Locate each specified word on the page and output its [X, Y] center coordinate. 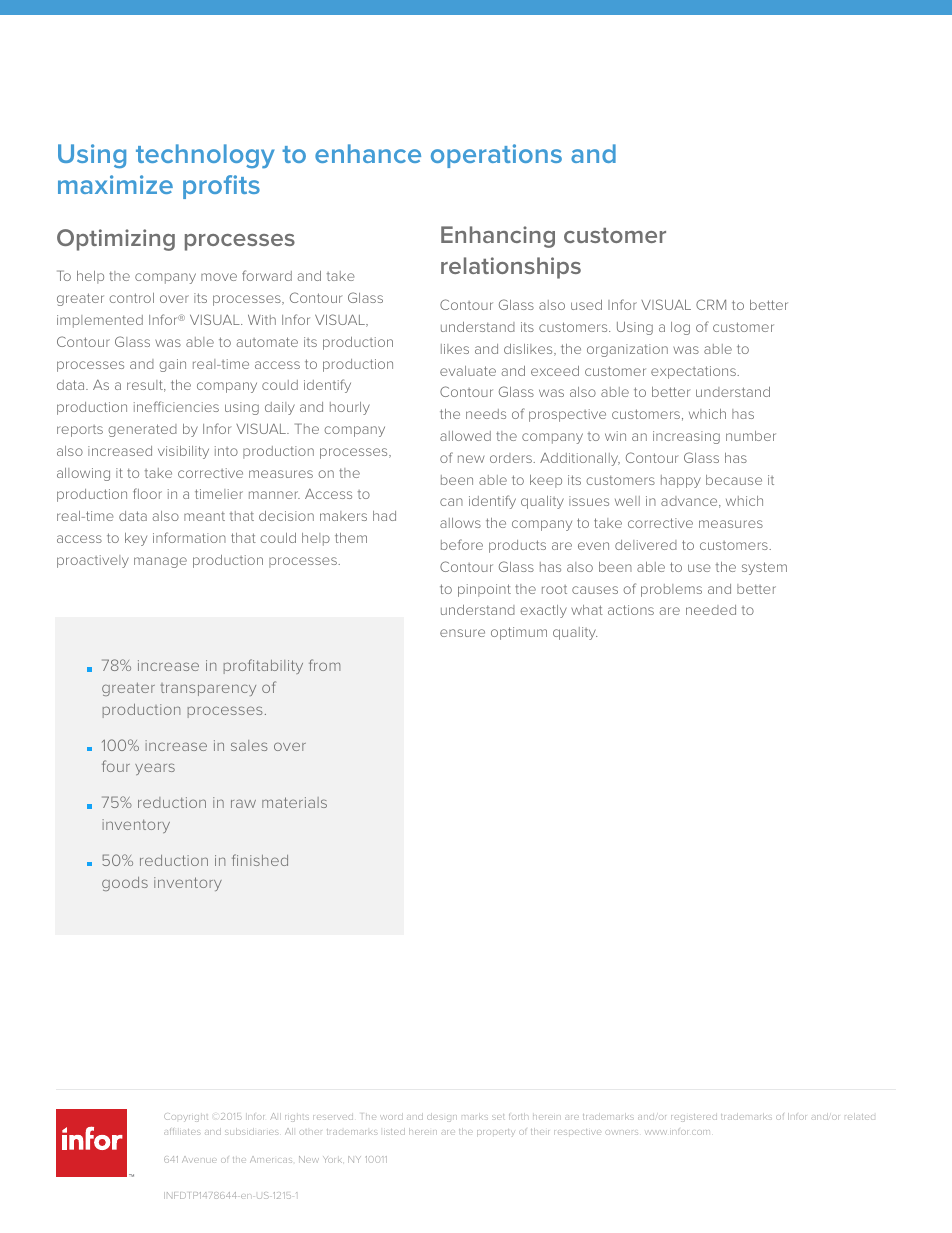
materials [294, 802]
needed [711, 610]
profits [221, 187]
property [496, 1133]
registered [694, 1118]
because [734, 480]
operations [496, 156]
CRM [711, 304]
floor [147, 493]
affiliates [182, 1131]
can [451, 502]
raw [243, 803]
